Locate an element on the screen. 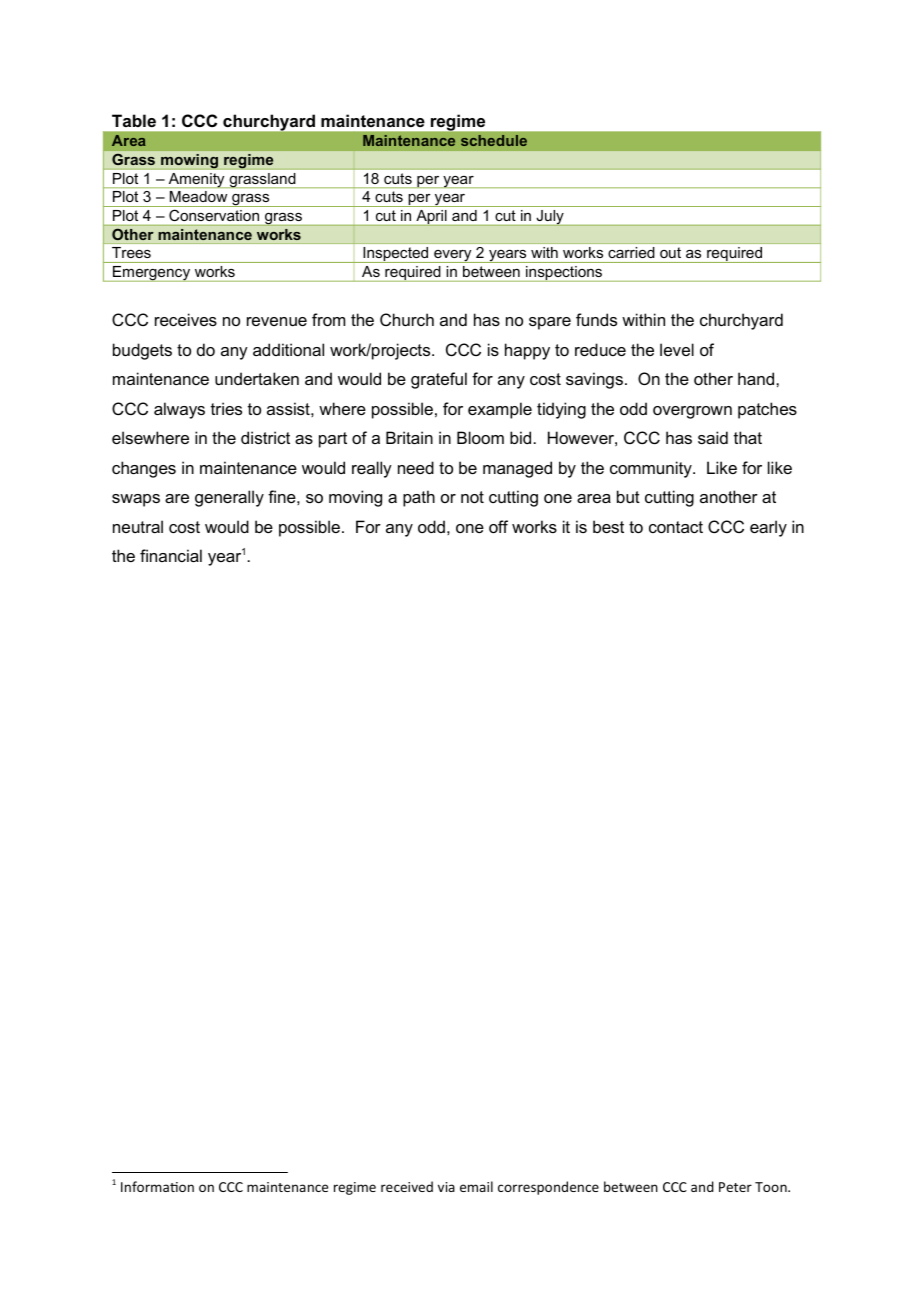 This screenshot has width=924, height=1308. financial is located at coordinates (171, 555).
